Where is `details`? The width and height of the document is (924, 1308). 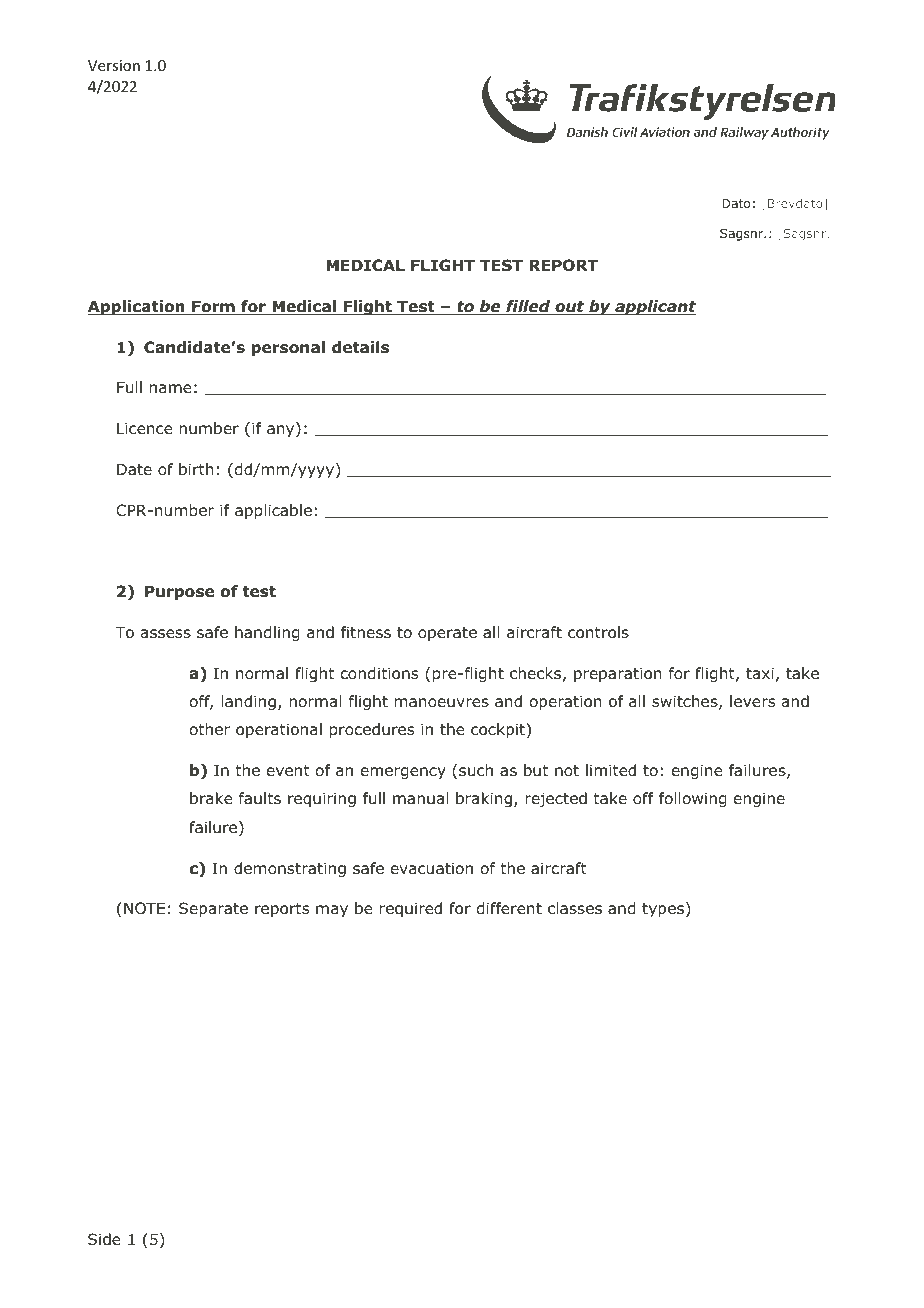 details is located at coordinates (360, 347).
